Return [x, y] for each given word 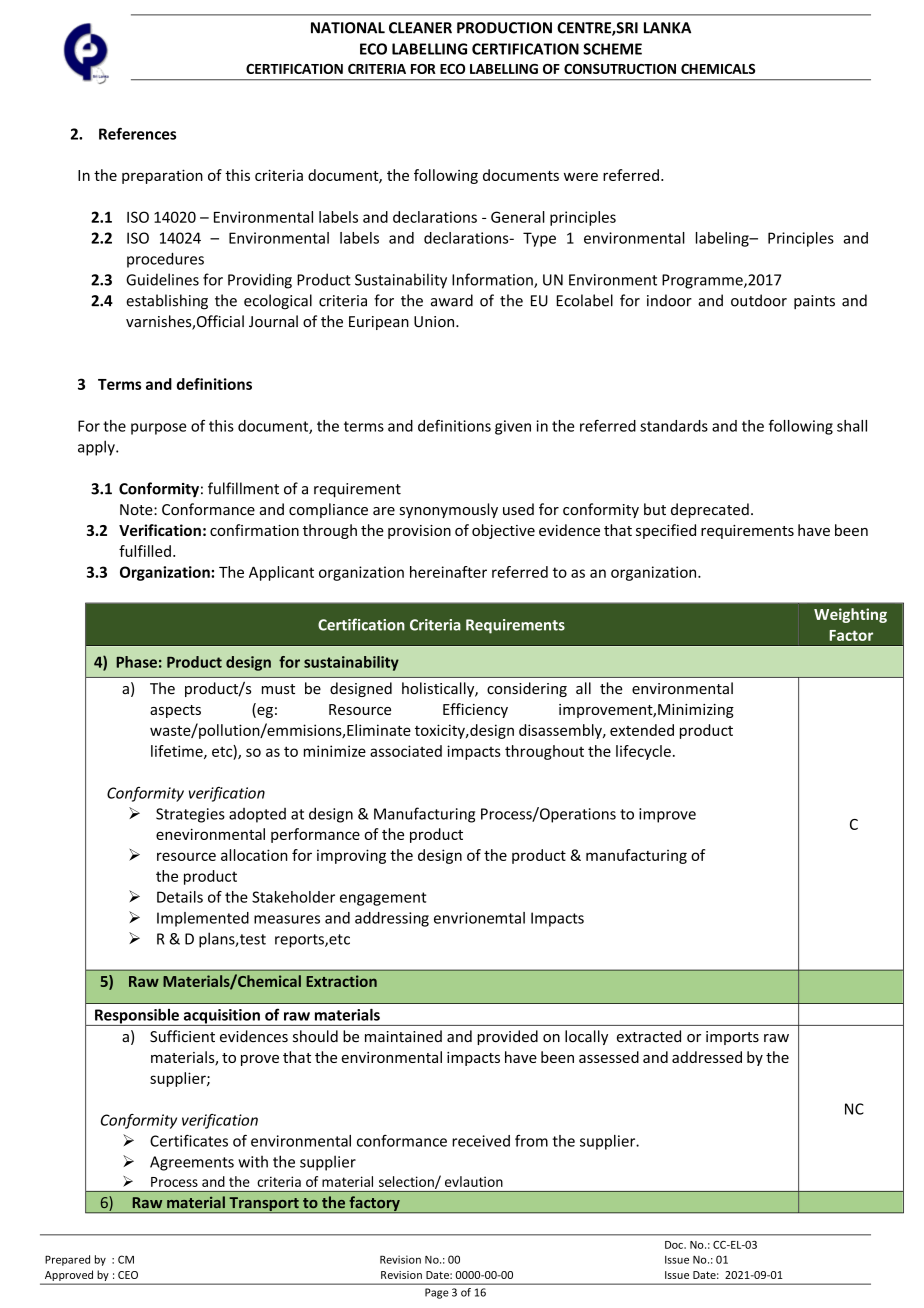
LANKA [667, 28]
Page [437, 1293]
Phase [136, 662]
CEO [128, 1275]
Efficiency [475, 710]
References [137, 133]
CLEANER [420, 28]
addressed [707, 1057]
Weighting [850, 615]
